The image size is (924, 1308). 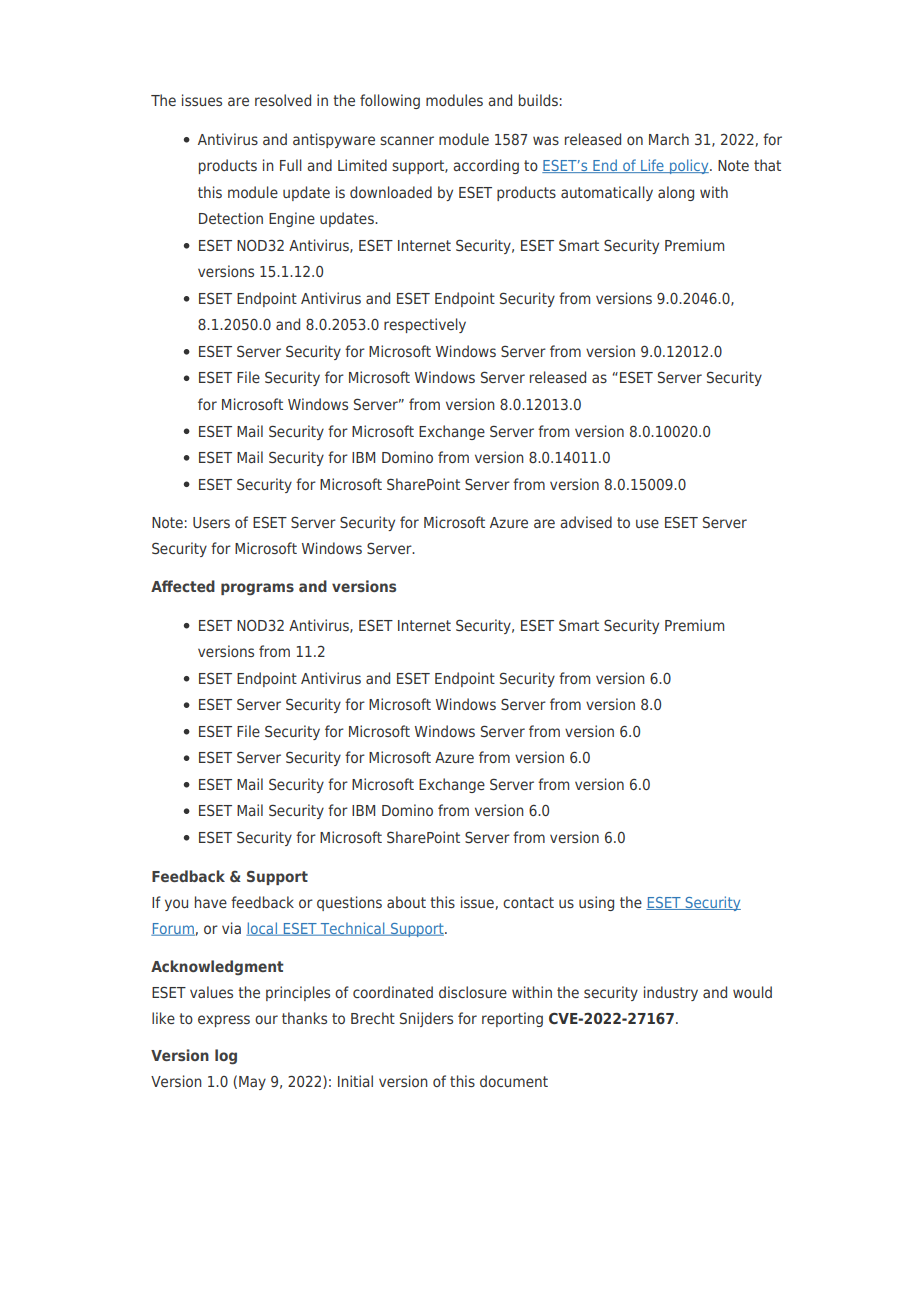 I want to click on March, so click(x=669, y=139).
